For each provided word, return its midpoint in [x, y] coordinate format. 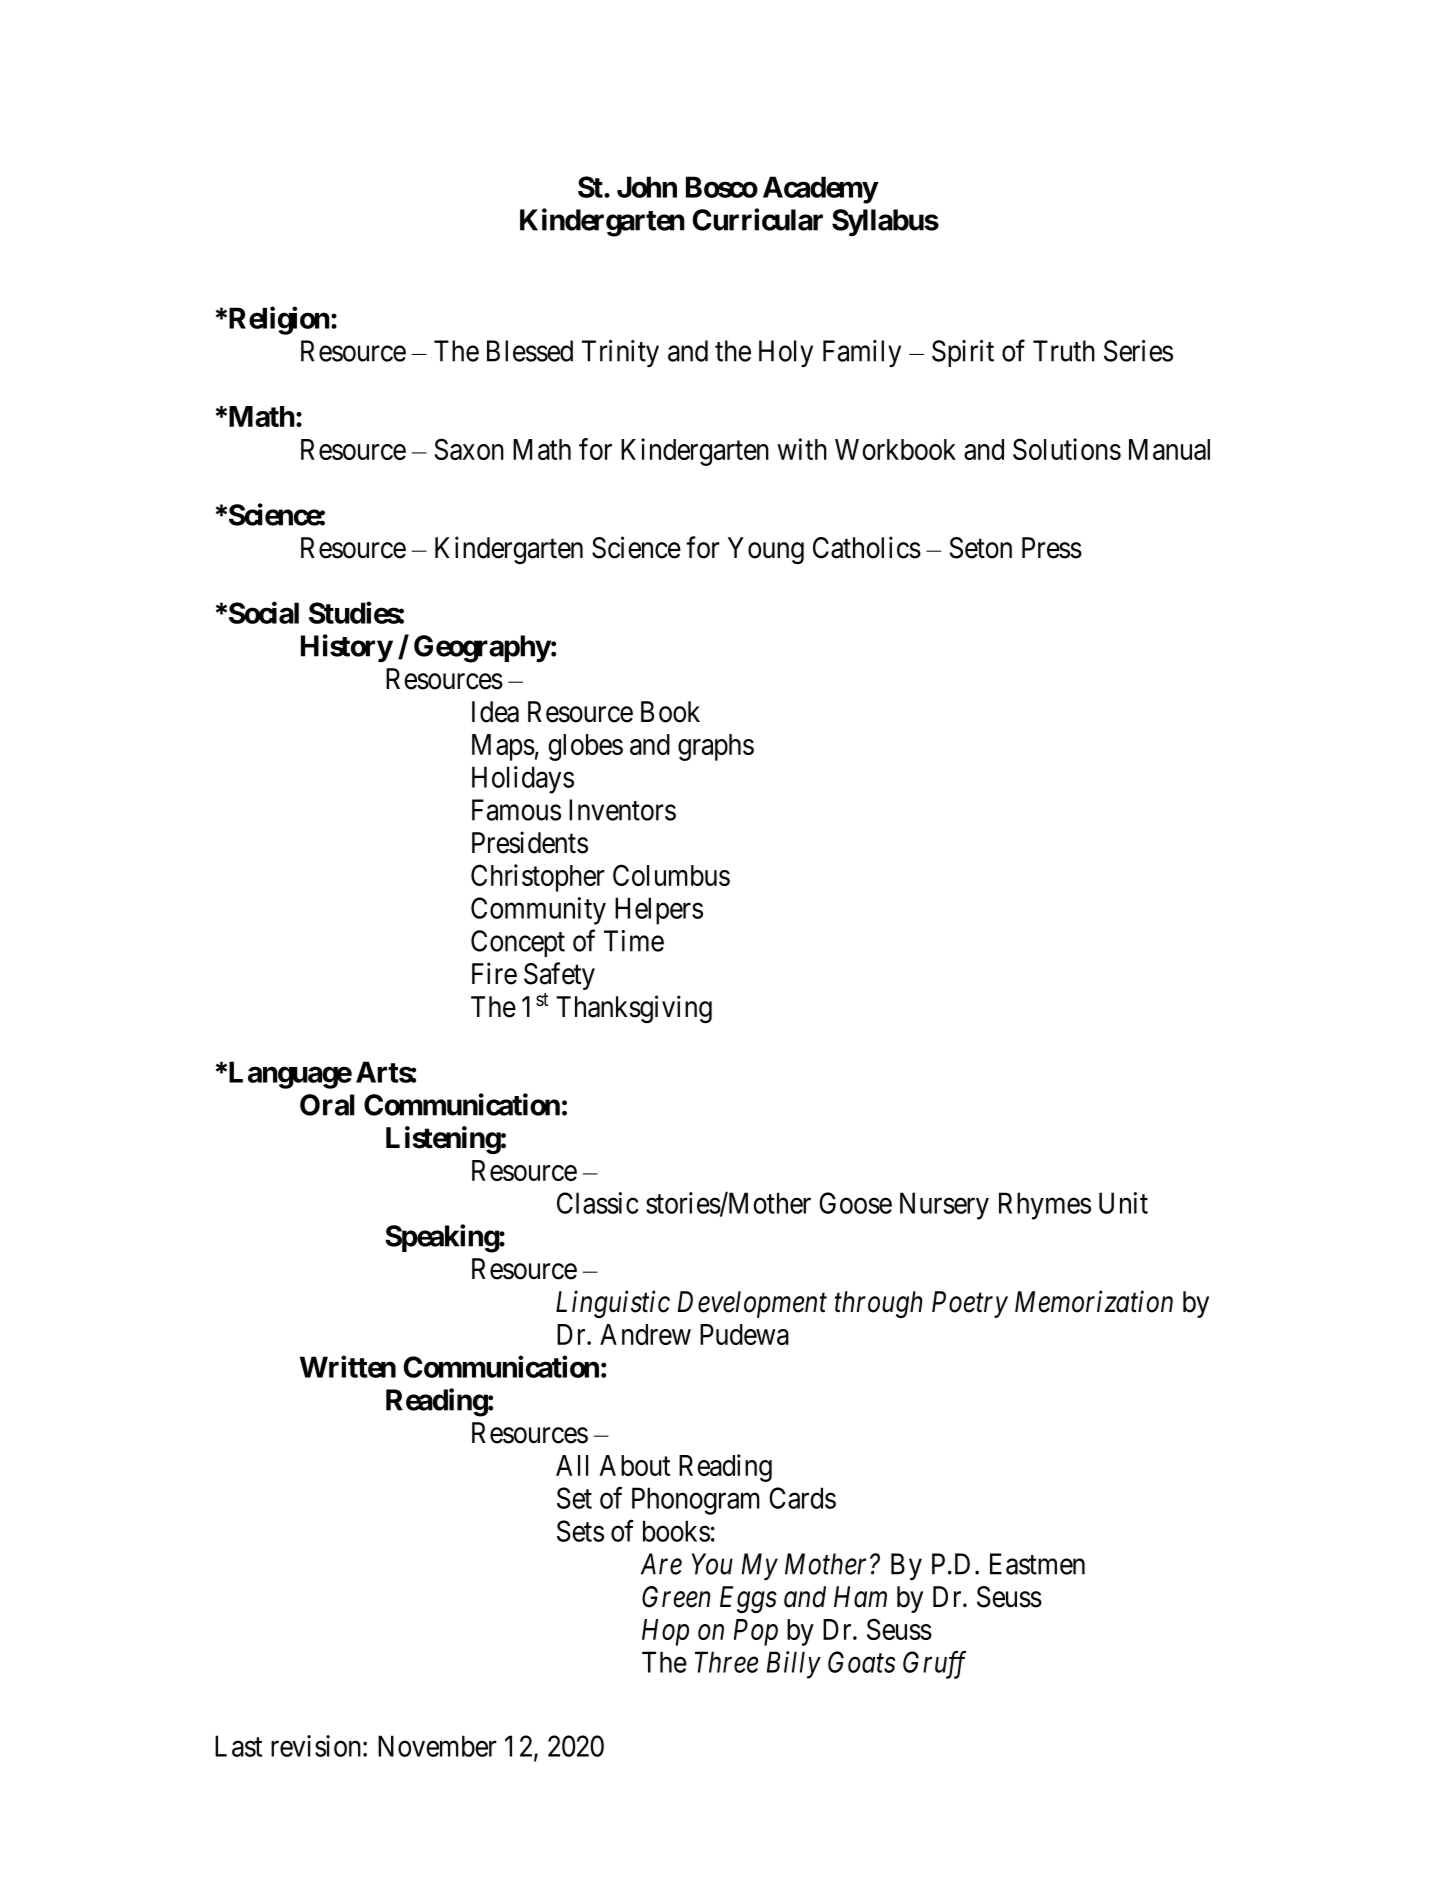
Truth [1064, 351]
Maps [503, 747]
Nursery [944, 1206]
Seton [981, 548]
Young [766, 550]
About [635, 1465]
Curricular [758, 219]
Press [1052, 548]
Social [264, 613]
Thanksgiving [634, 1009]
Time [634, 941]
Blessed [530, 351]
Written [348, 1366]
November [437, 1746]
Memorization [1094, 1302]
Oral [327, 1105]
